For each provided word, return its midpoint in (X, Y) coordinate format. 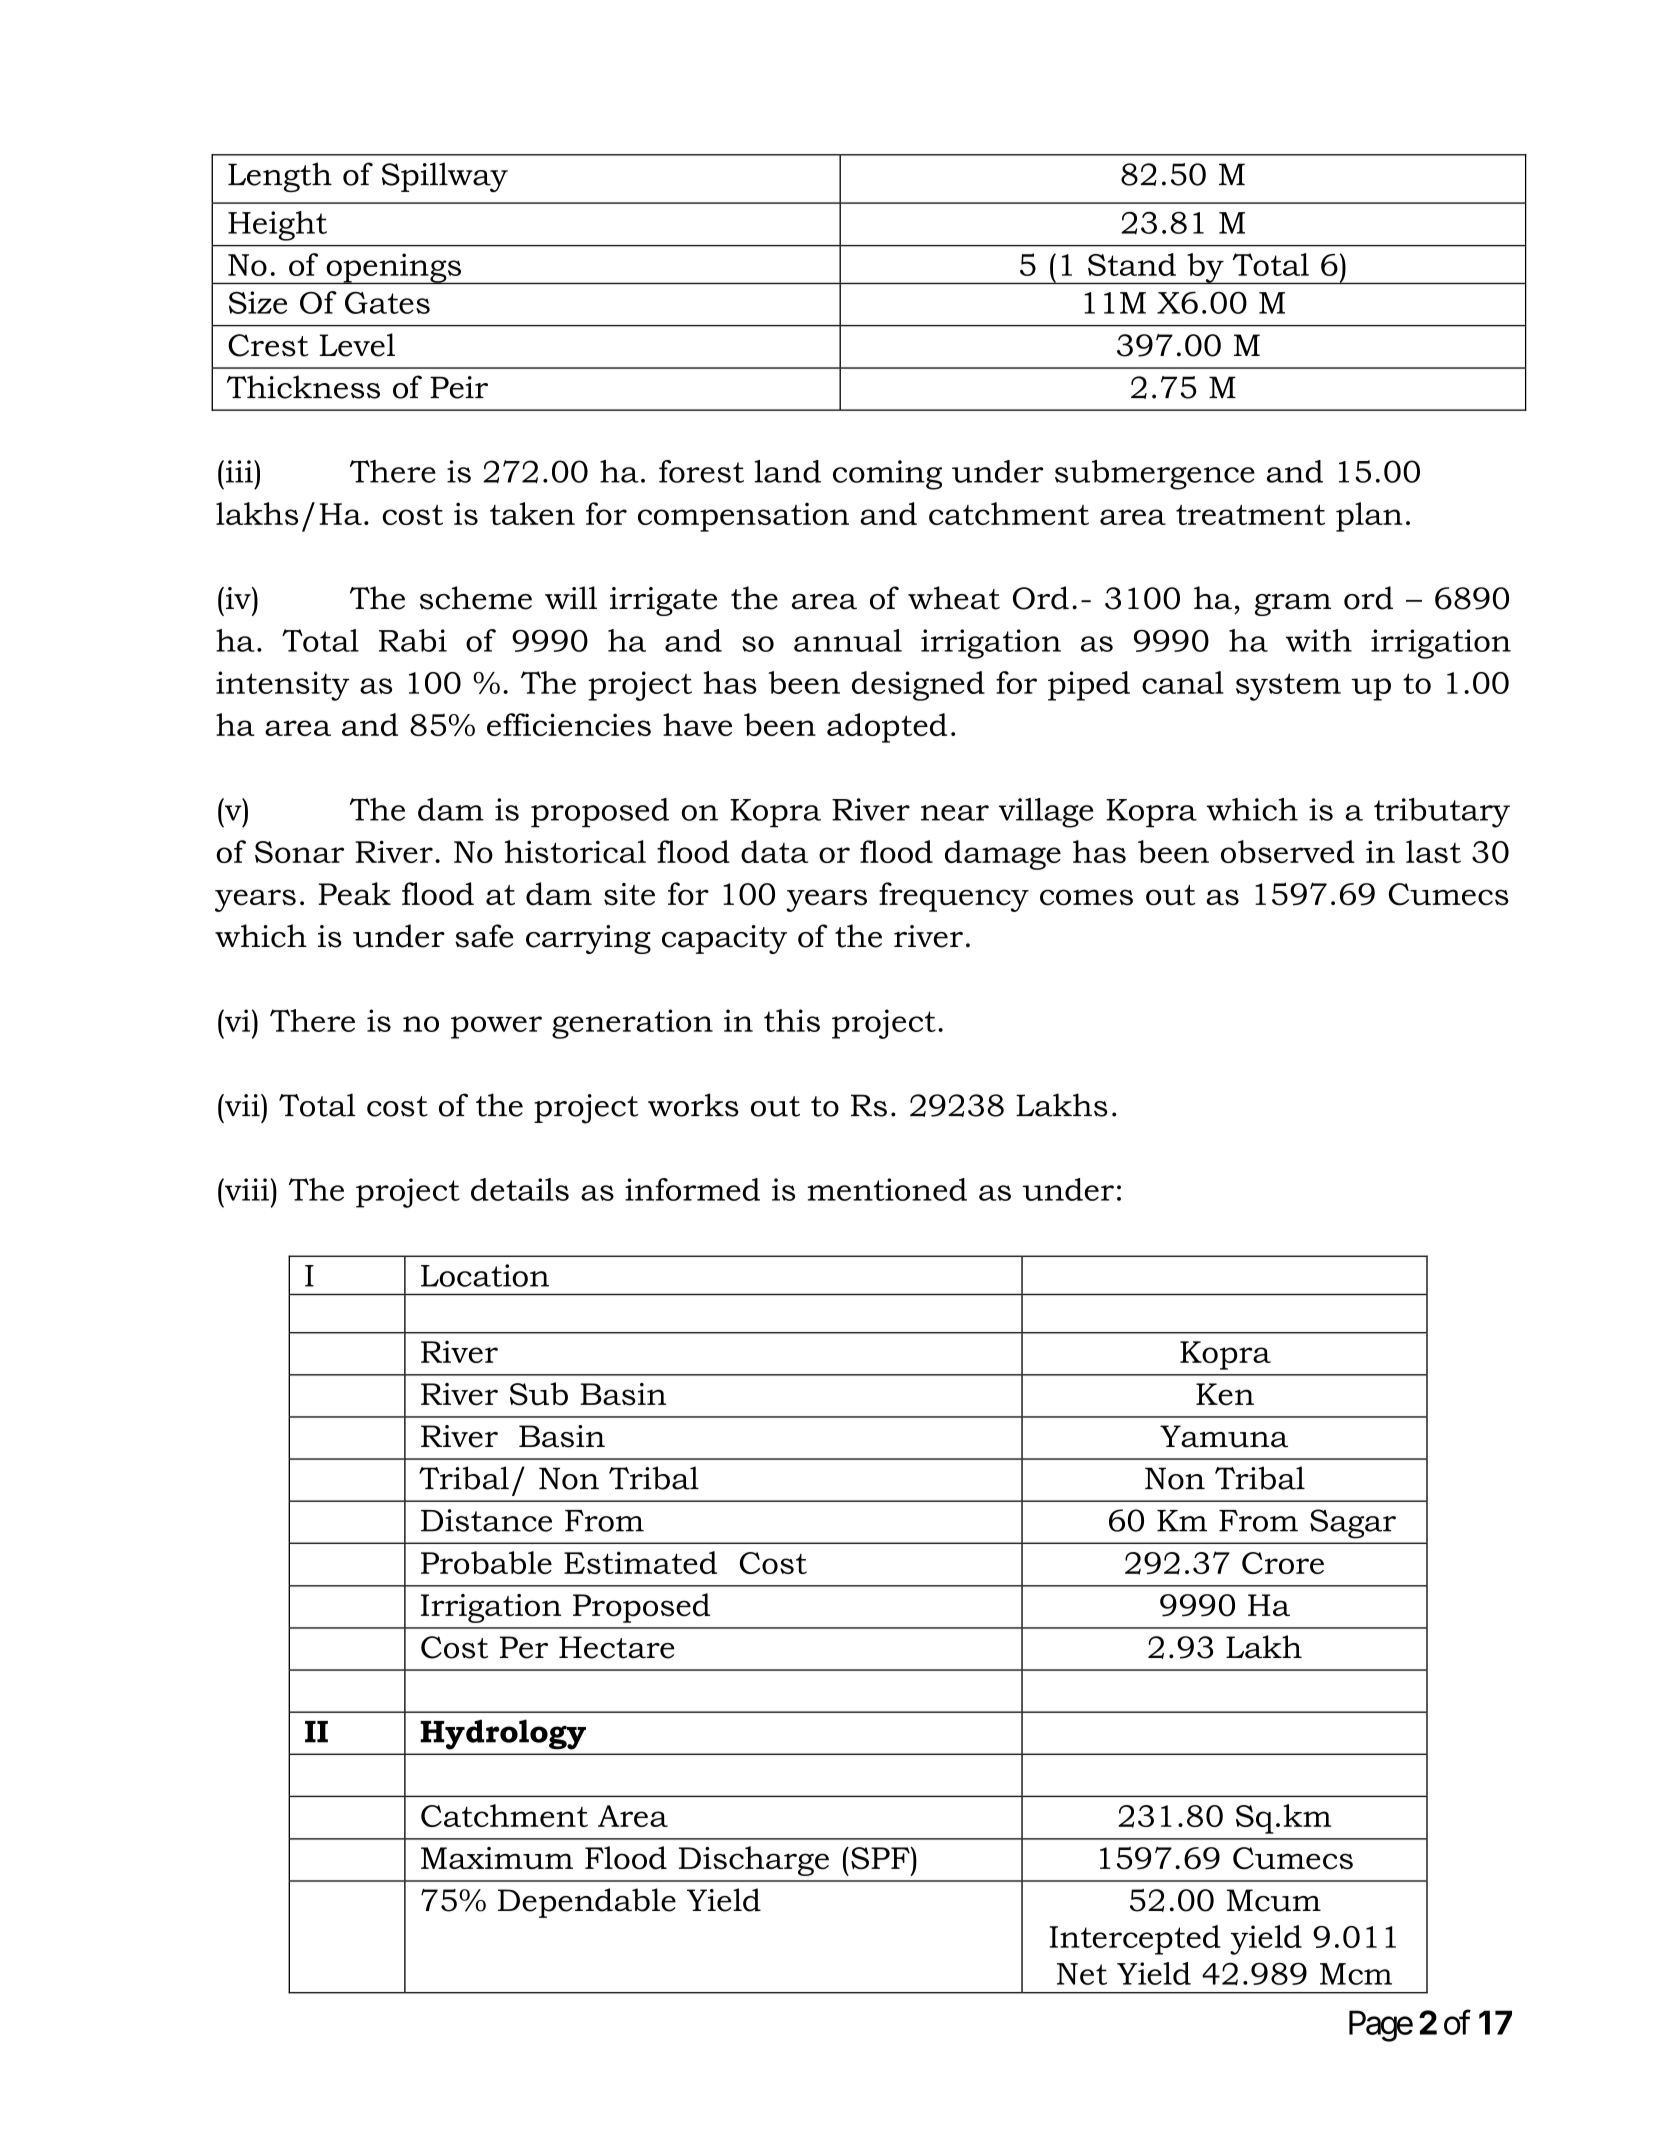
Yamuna (1224, 1436)
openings (394, 268)
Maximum (497, 1858)
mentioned (887, 1189)
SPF (881, 1858)
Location (485, 1275)
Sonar (299, 852)
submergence (1155, 475)
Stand (1132, 264)
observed (1288, 851)
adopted (887, 728)
